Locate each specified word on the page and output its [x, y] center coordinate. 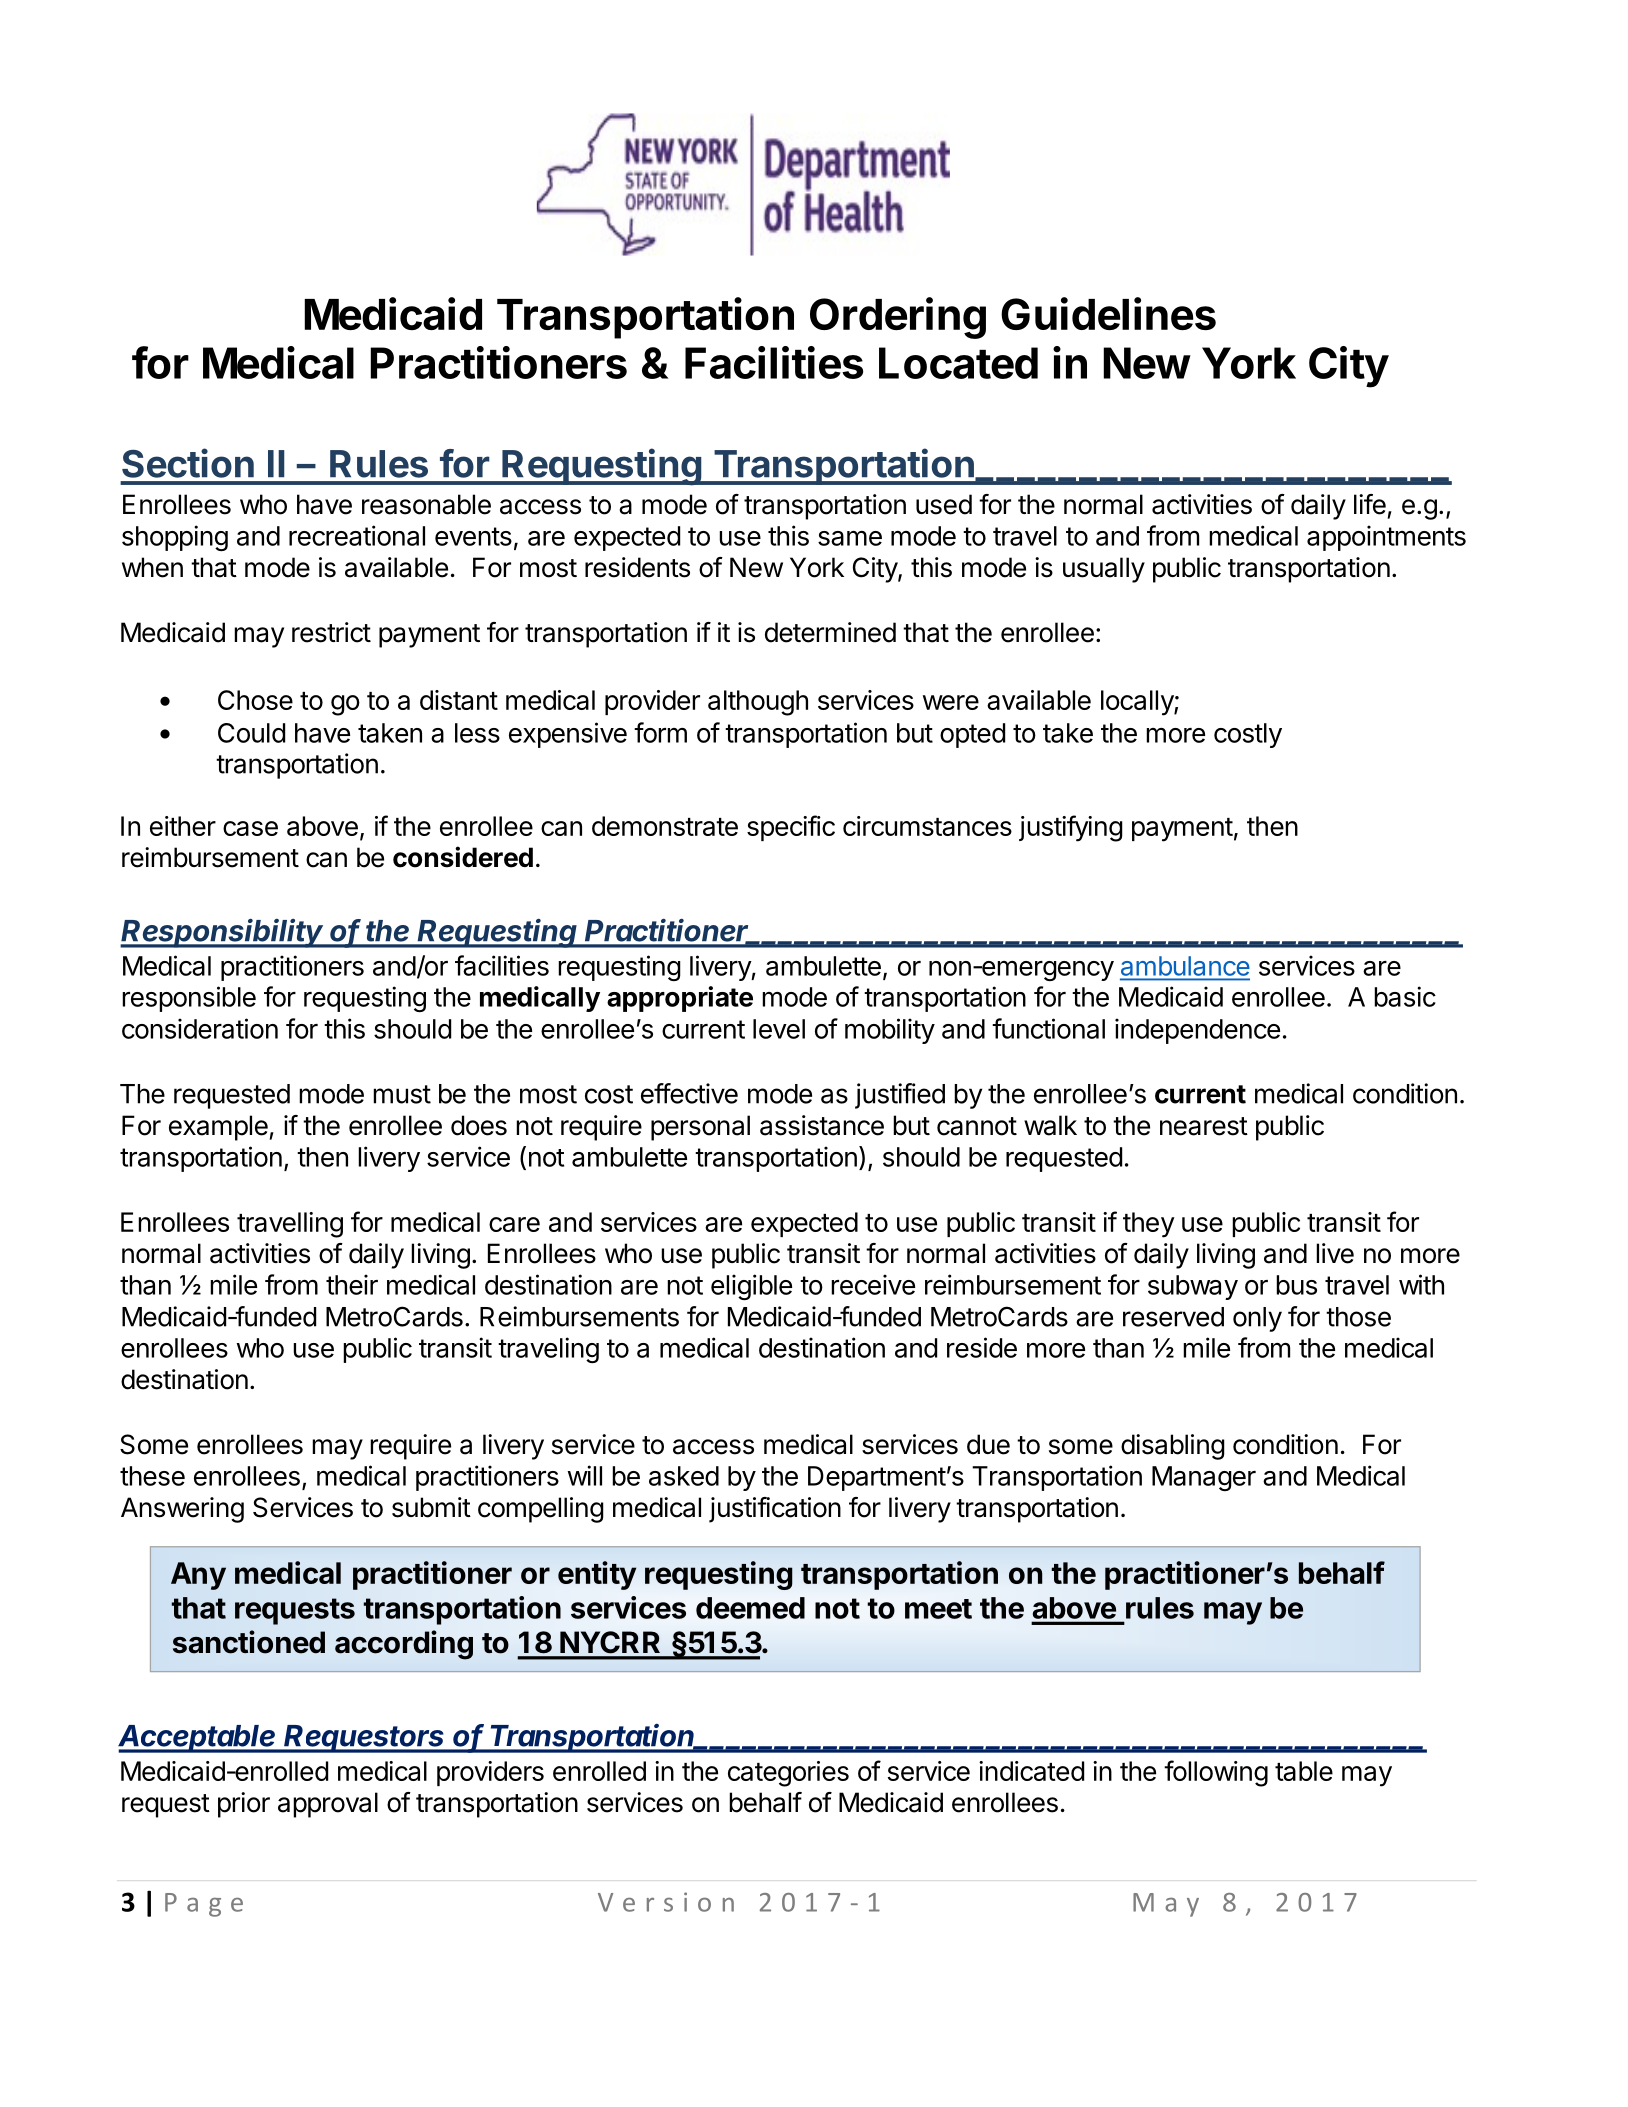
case [250, 828]
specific [791, 828]
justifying [1071, 828]
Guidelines [1108, 313]
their [352, 1284]
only [1257, 1319]
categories [788, 1774]
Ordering [898, 318]
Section [188, 463]
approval [328, 1805]
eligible [751, 1287]
